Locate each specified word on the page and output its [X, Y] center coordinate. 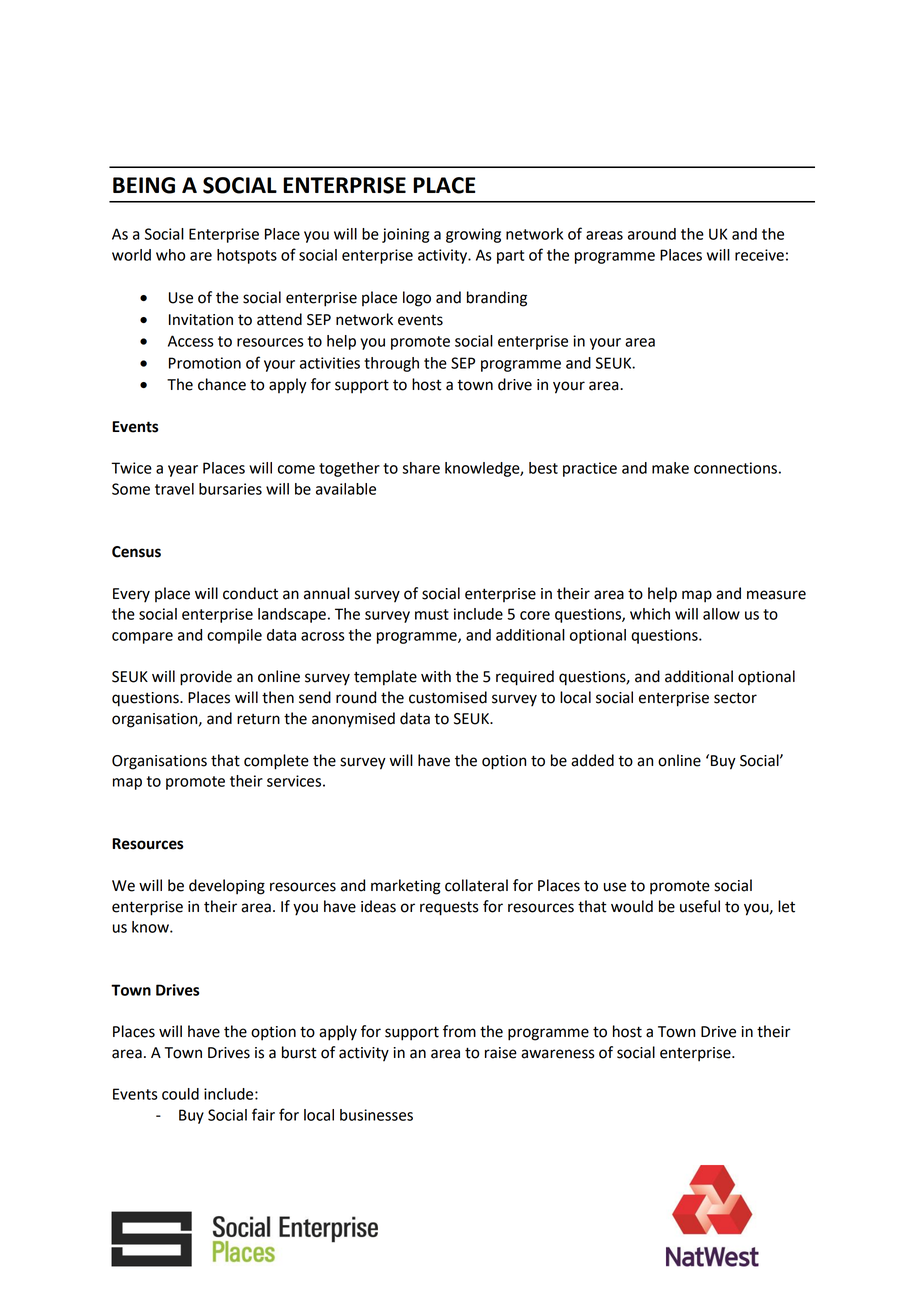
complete [276, 762]
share [421, 468]
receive [759, 255]
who [170, 255]
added [592, 760]
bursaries [230, 489]
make [670, 468]
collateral [476, 885]
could [180, 1094]
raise [501, 1053]
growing [473, 235]
